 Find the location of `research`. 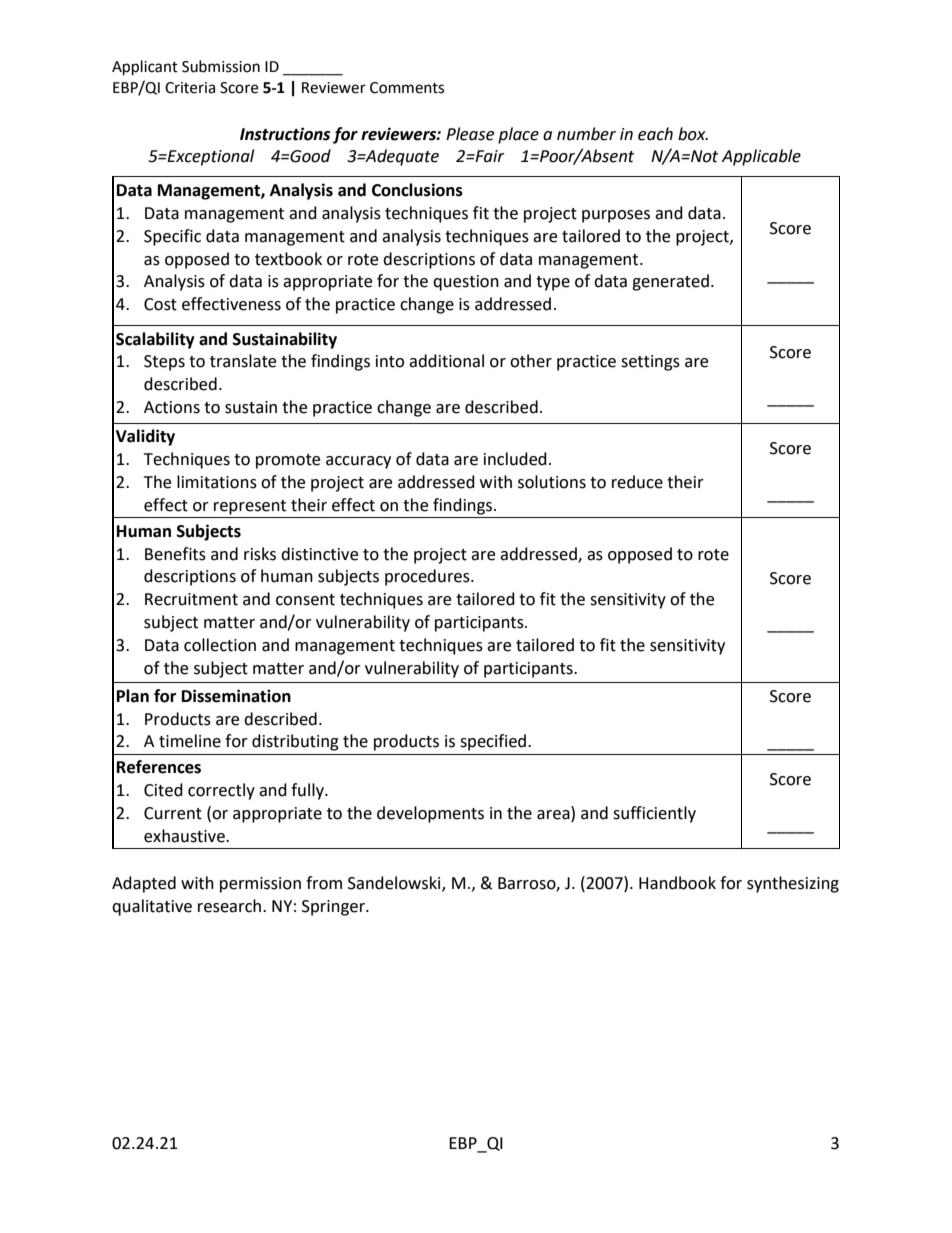

research is located at coordinates (229, 906).
